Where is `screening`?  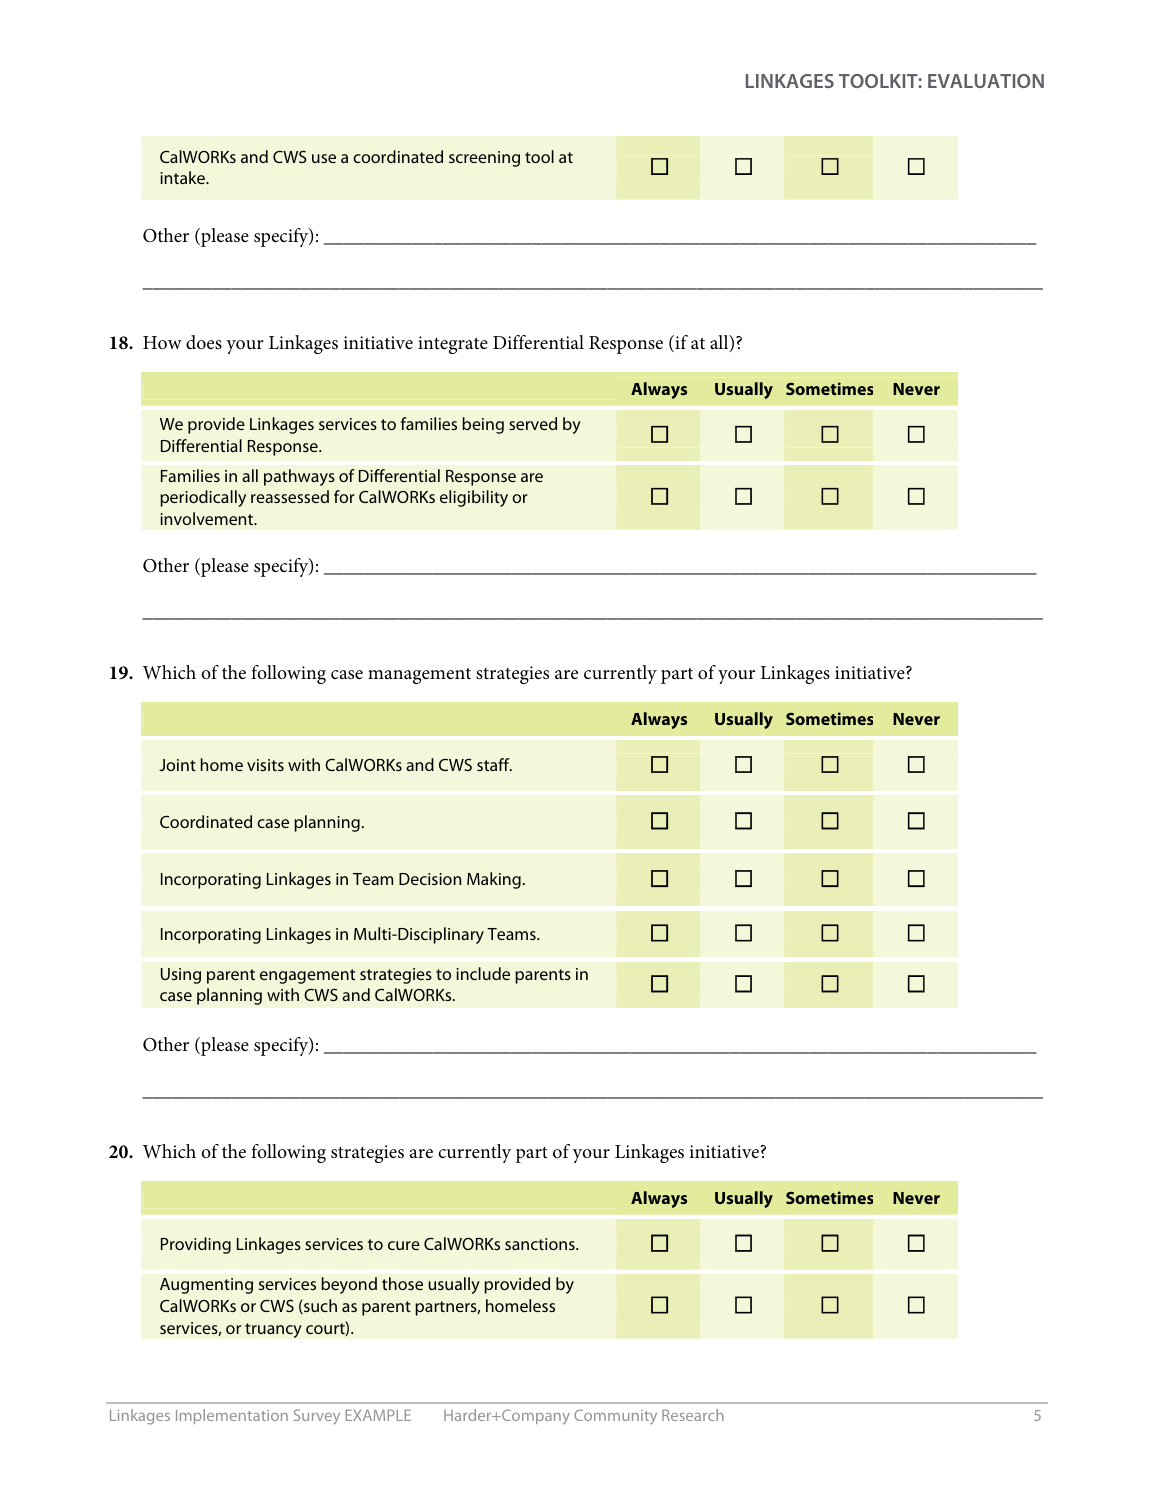 screening is located at coordinates (484, 159).
